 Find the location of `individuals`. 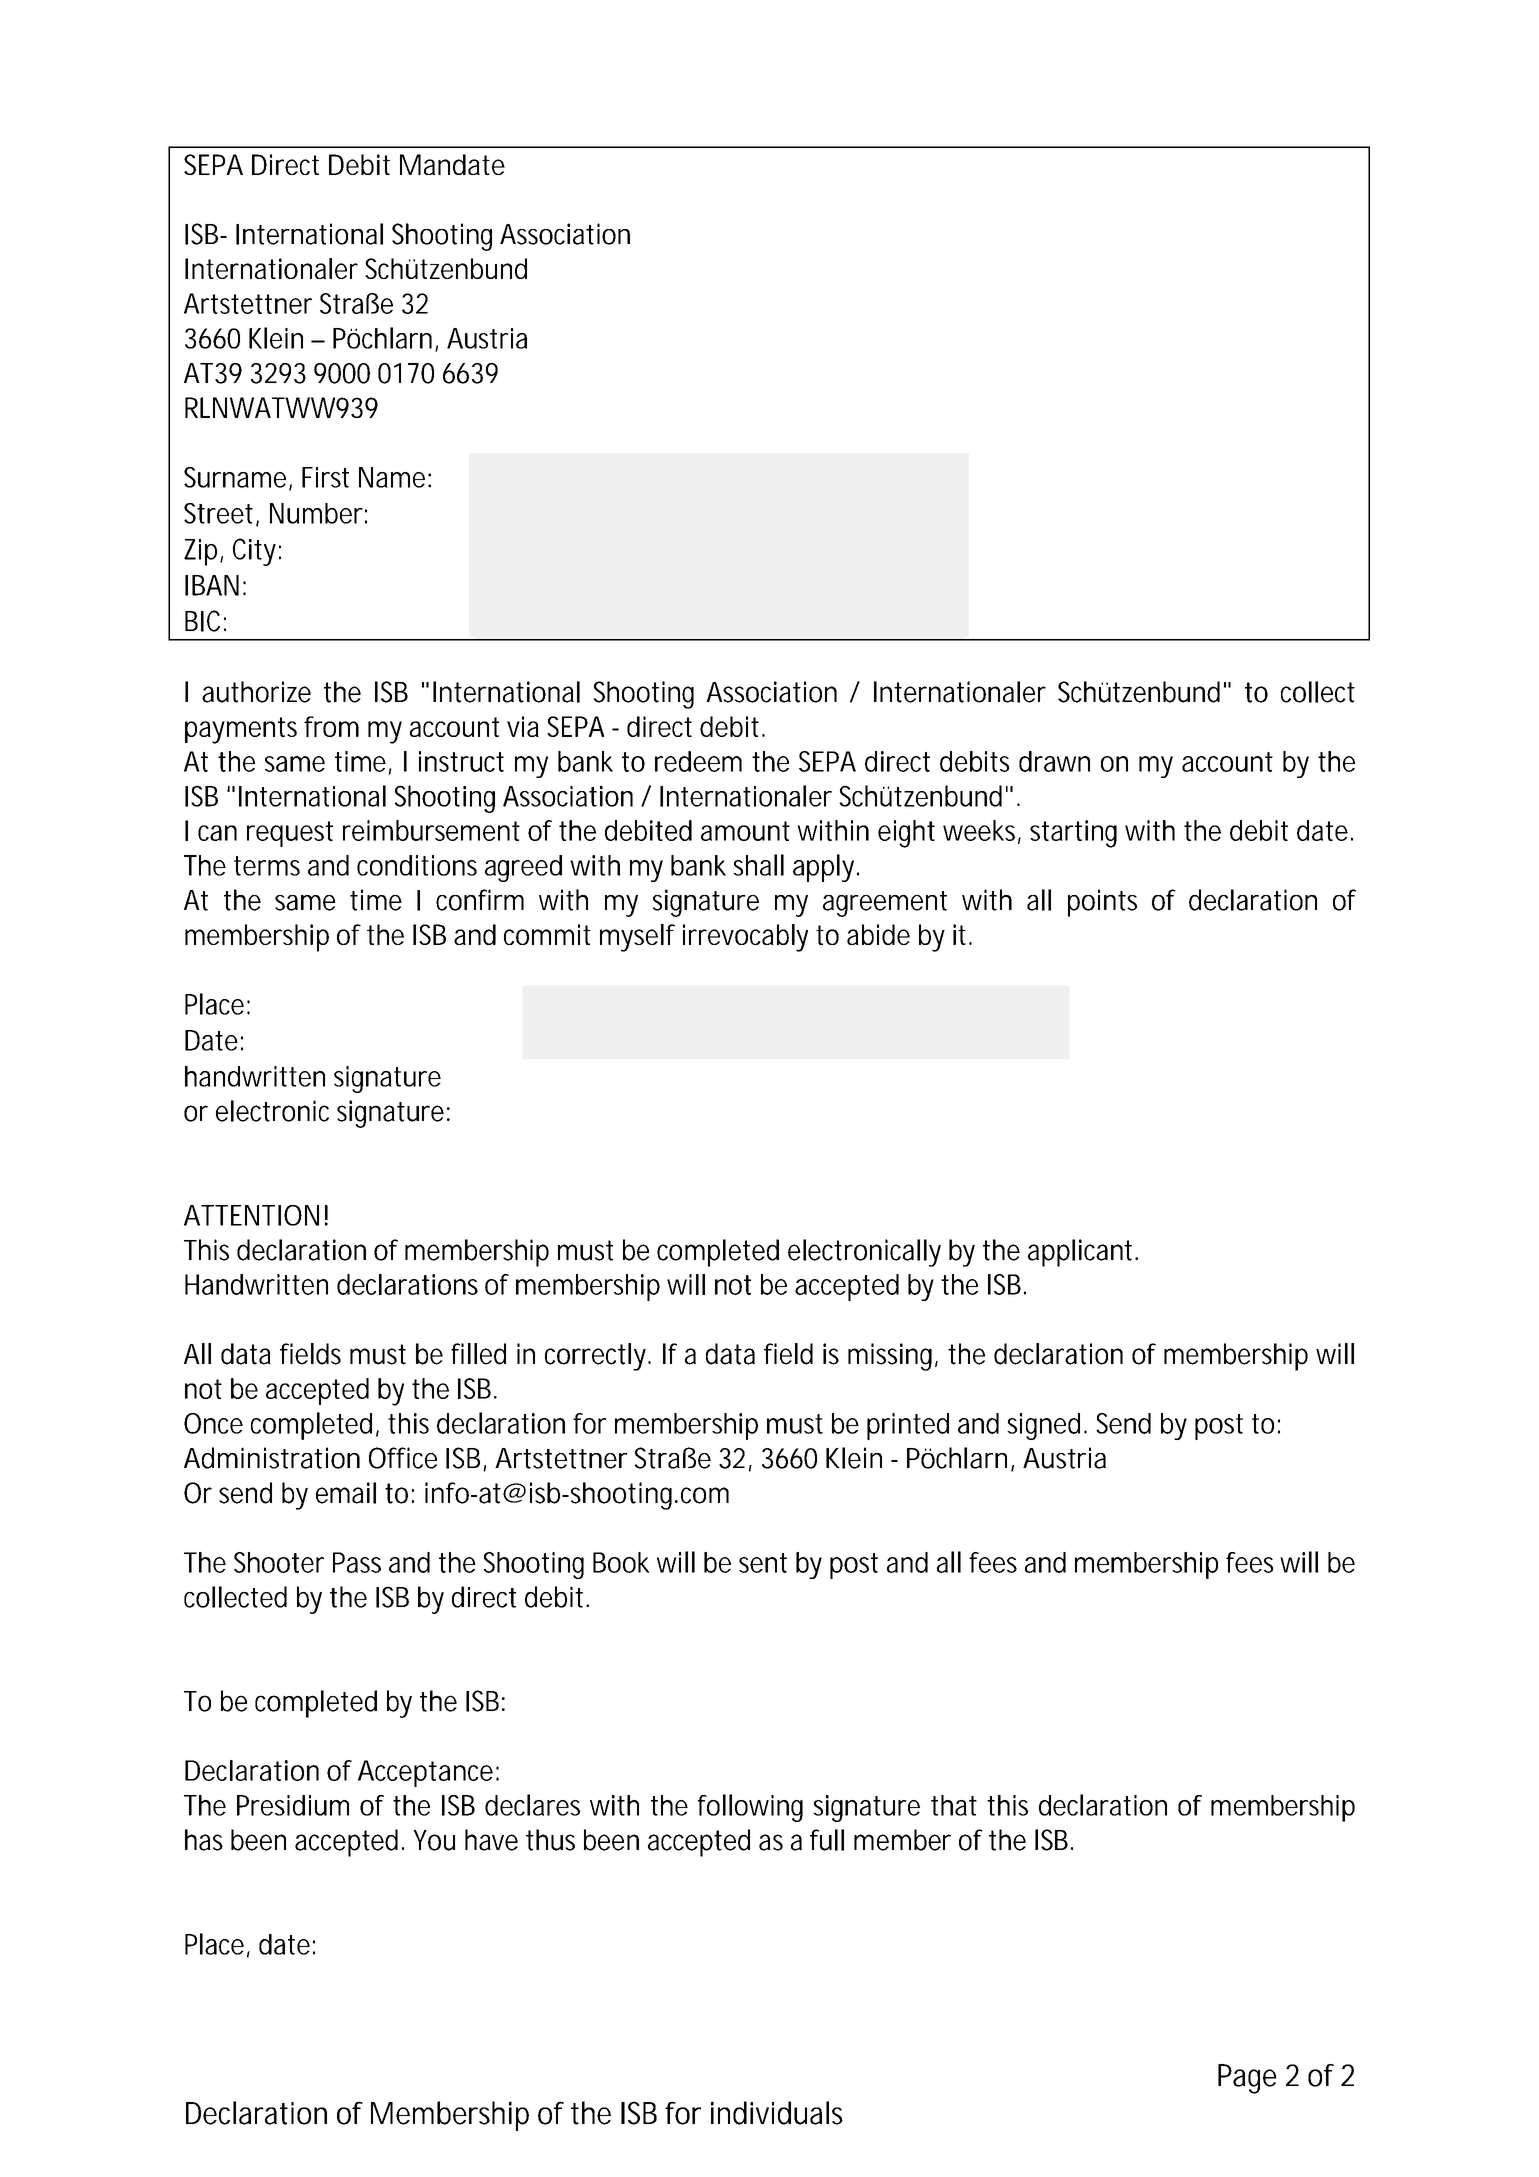

individuals is located at coordinates (777, 2113).
